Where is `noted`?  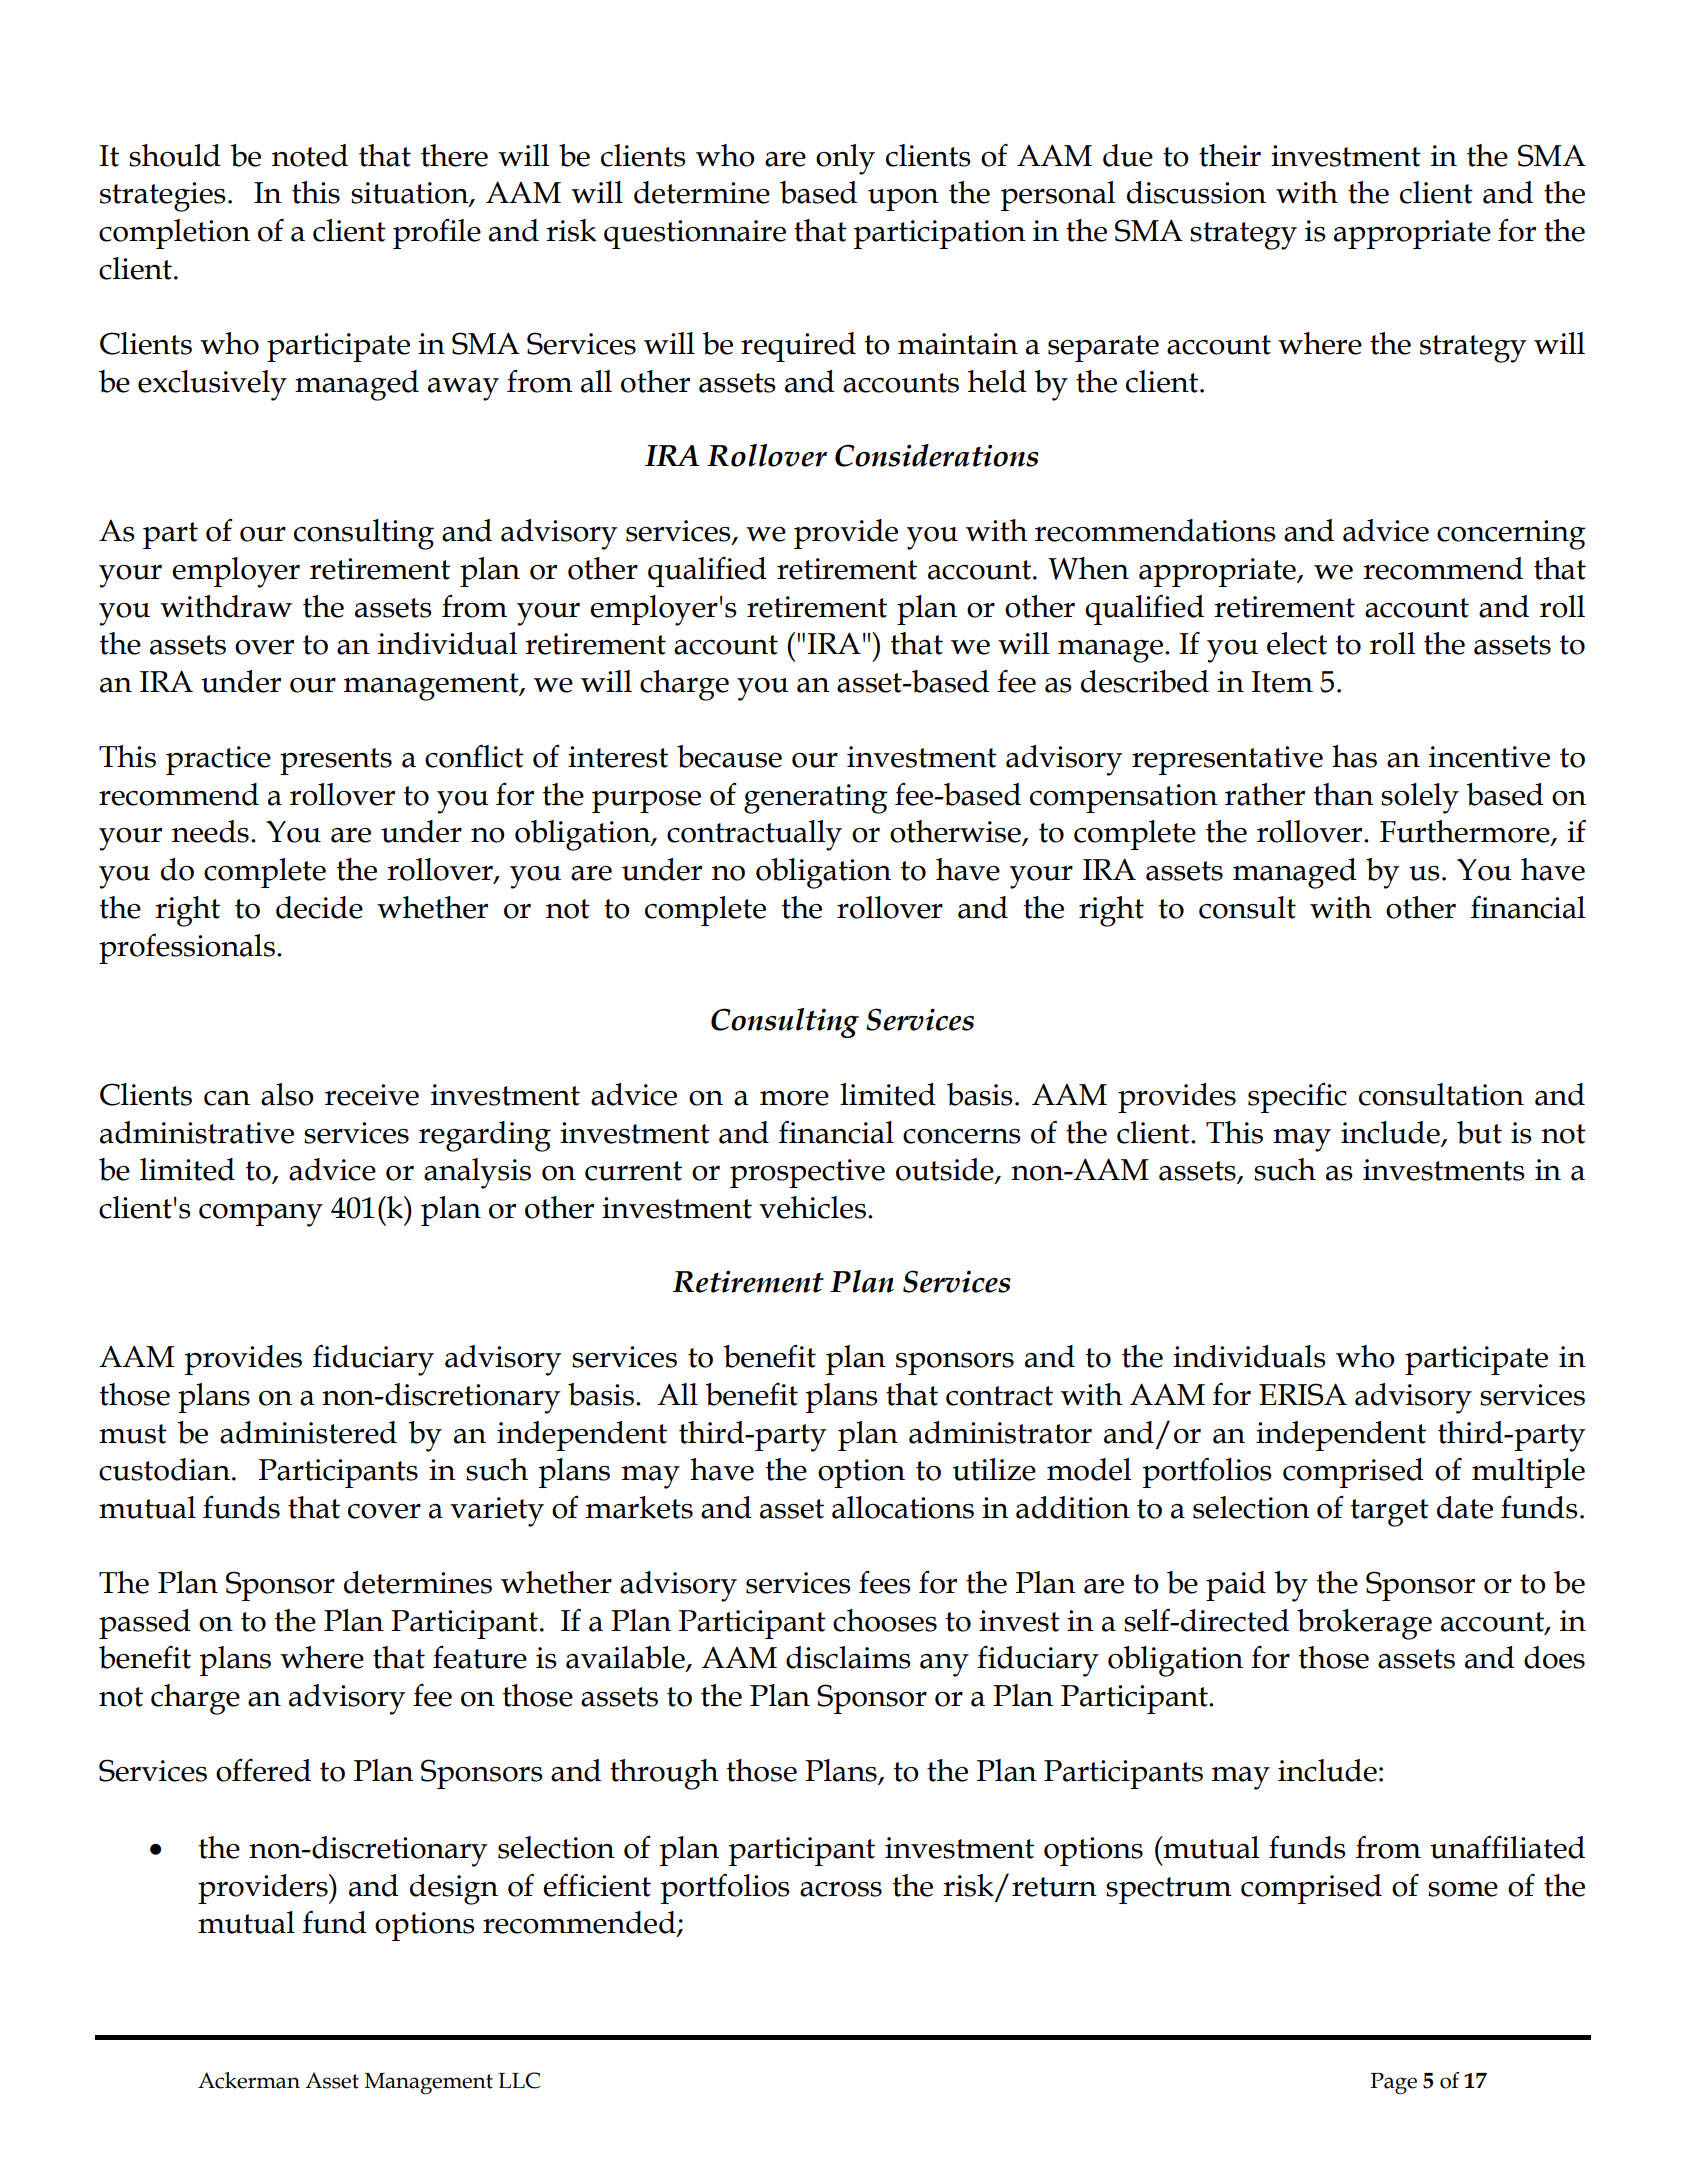
noted is located at coordinates (310, 155).
